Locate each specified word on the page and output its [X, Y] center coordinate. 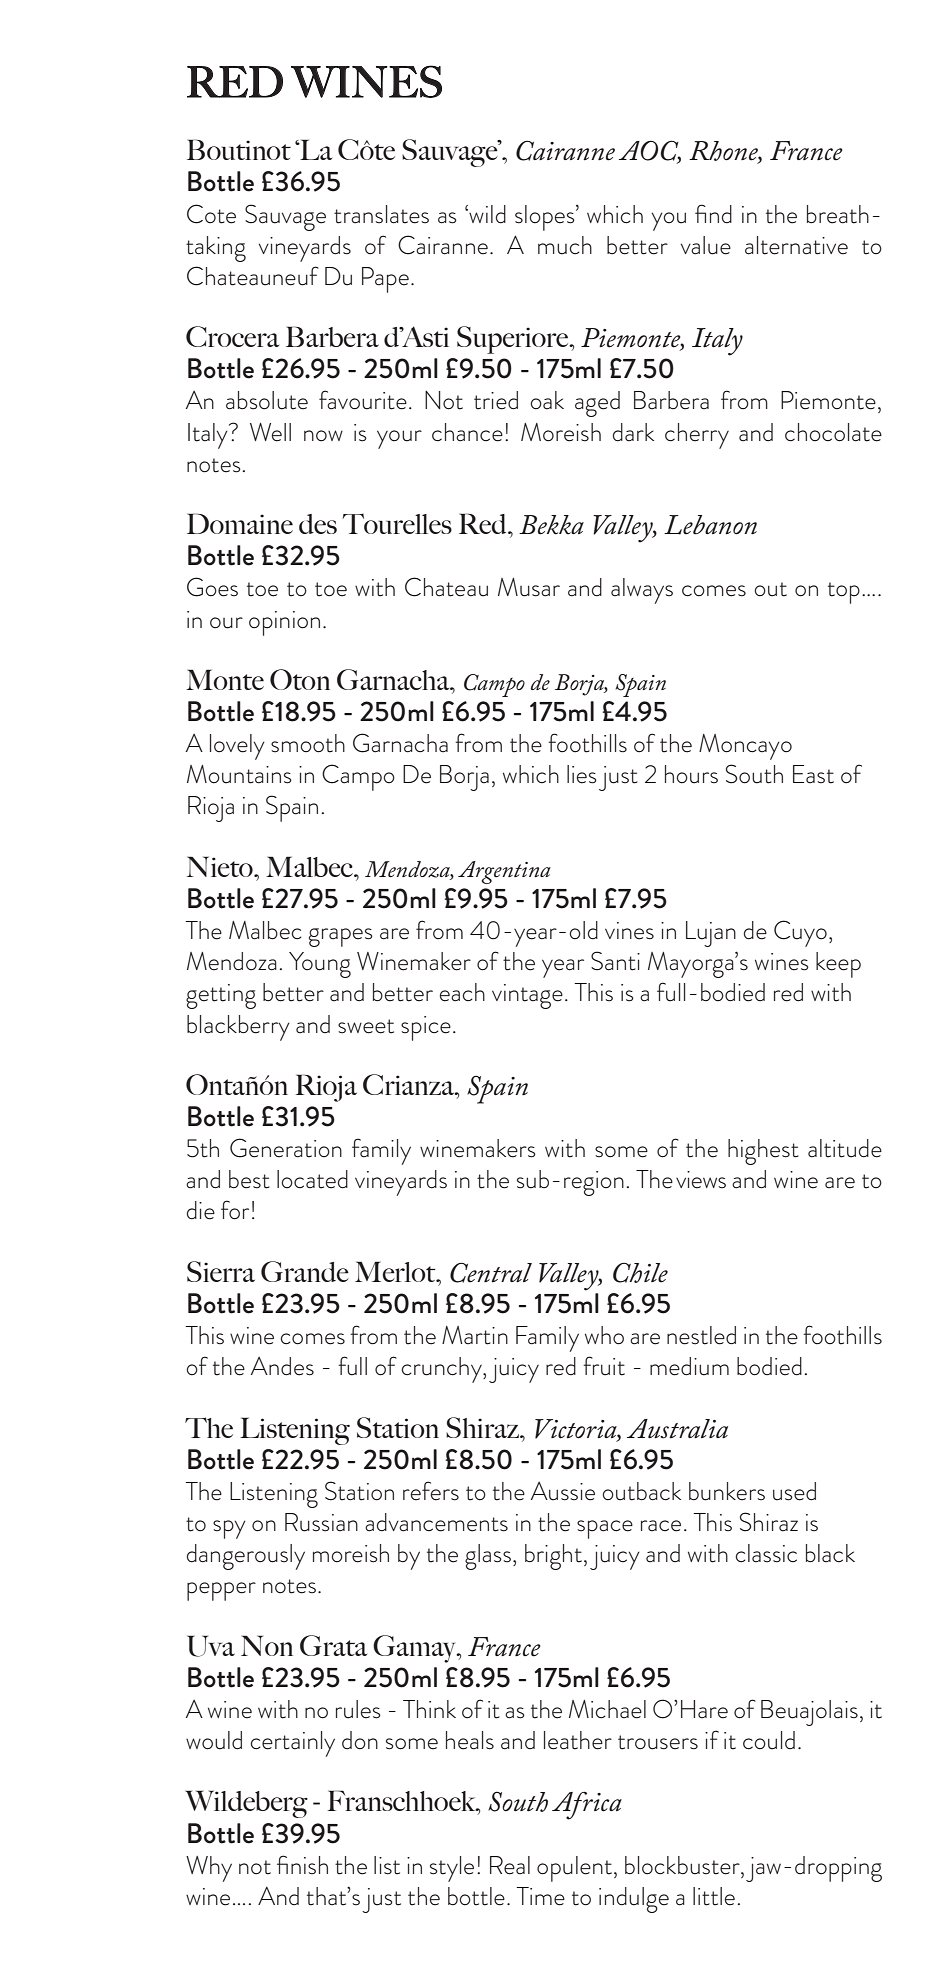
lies [582, 774]
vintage [527, 996]
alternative [796, 245]
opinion [284, 623]
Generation [286, 1148]
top [844, 593]
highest [763, 1152]
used [794, 1491]
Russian [321, 1522]
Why [209, 1869]
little [714, 1896]
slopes [546, 218]
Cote [211, 214]
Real [510, 1865]
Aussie [563, 1491]
